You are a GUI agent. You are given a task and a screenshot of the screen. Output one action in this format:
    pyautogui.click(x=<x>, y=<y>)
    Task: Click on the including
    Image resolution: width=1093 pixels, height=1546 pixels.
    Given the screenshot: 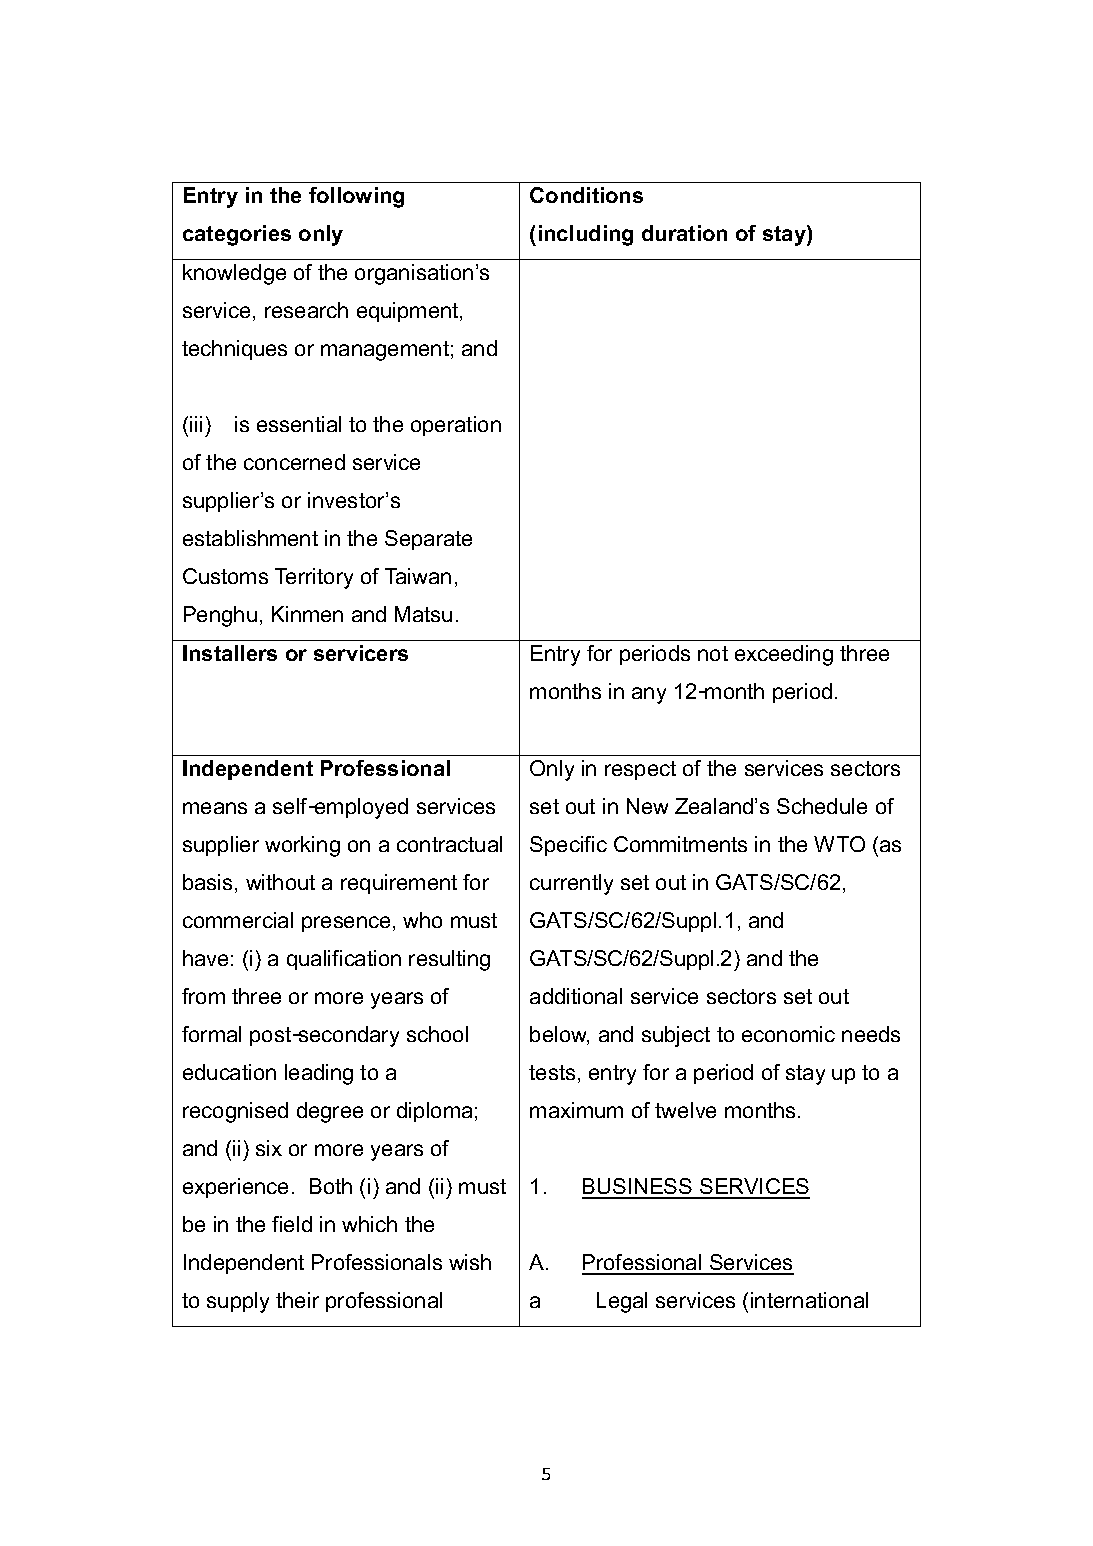 What is the action you would take?
    pyautogui.click(x=586, y=235)
